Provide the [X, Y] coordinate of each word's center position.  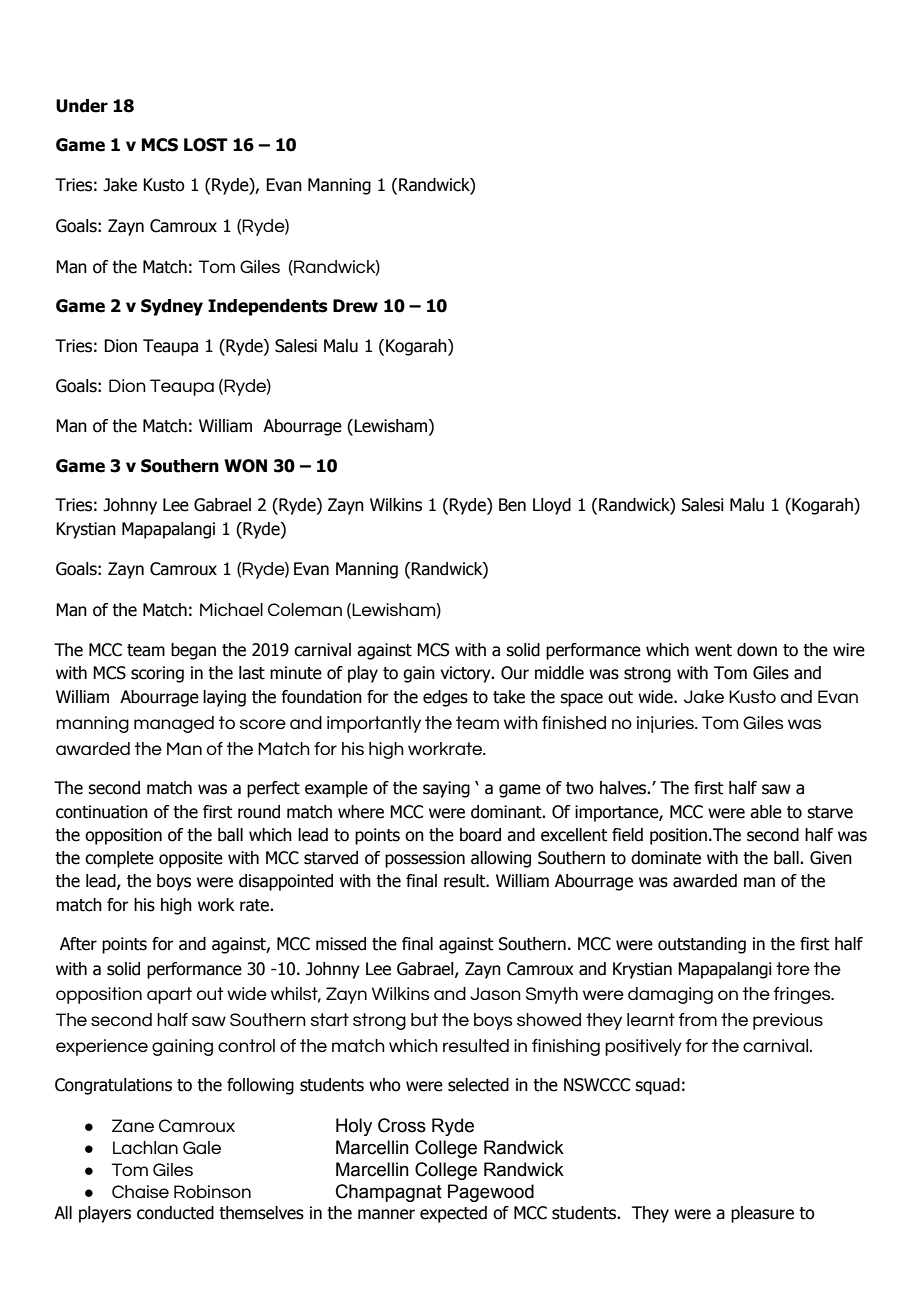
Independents [268, 307]
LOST [206, 145]
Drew [355, 306]
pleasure [762, 1214]
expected [453, 1214]
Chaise [140, 1191]
